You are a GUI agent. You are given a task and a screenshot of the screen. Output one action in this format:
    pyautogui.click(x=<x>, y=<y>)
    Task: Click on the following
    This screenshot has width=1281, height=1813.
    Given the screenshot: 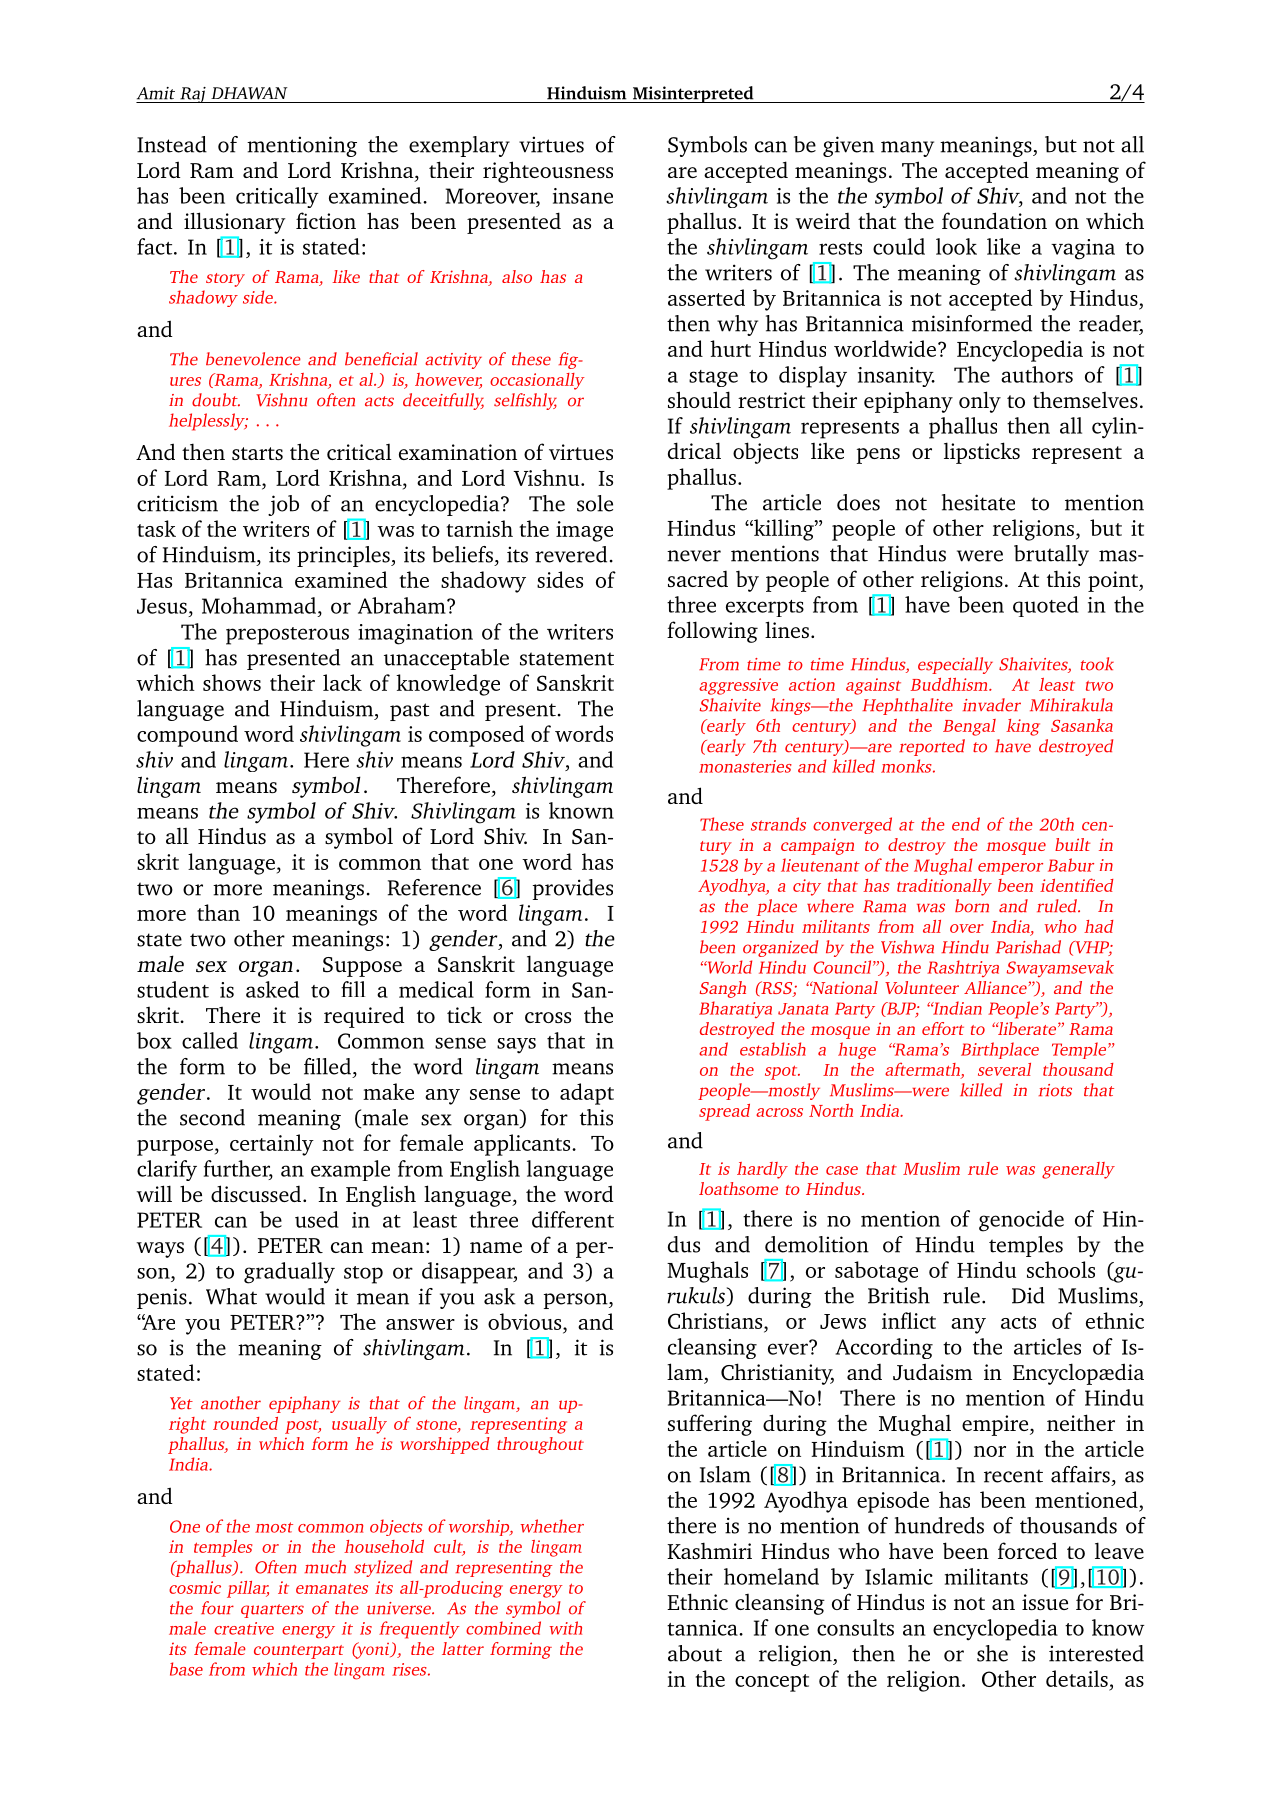 What is the action you would take?
    pyautogui.click(x=712, y=632)
